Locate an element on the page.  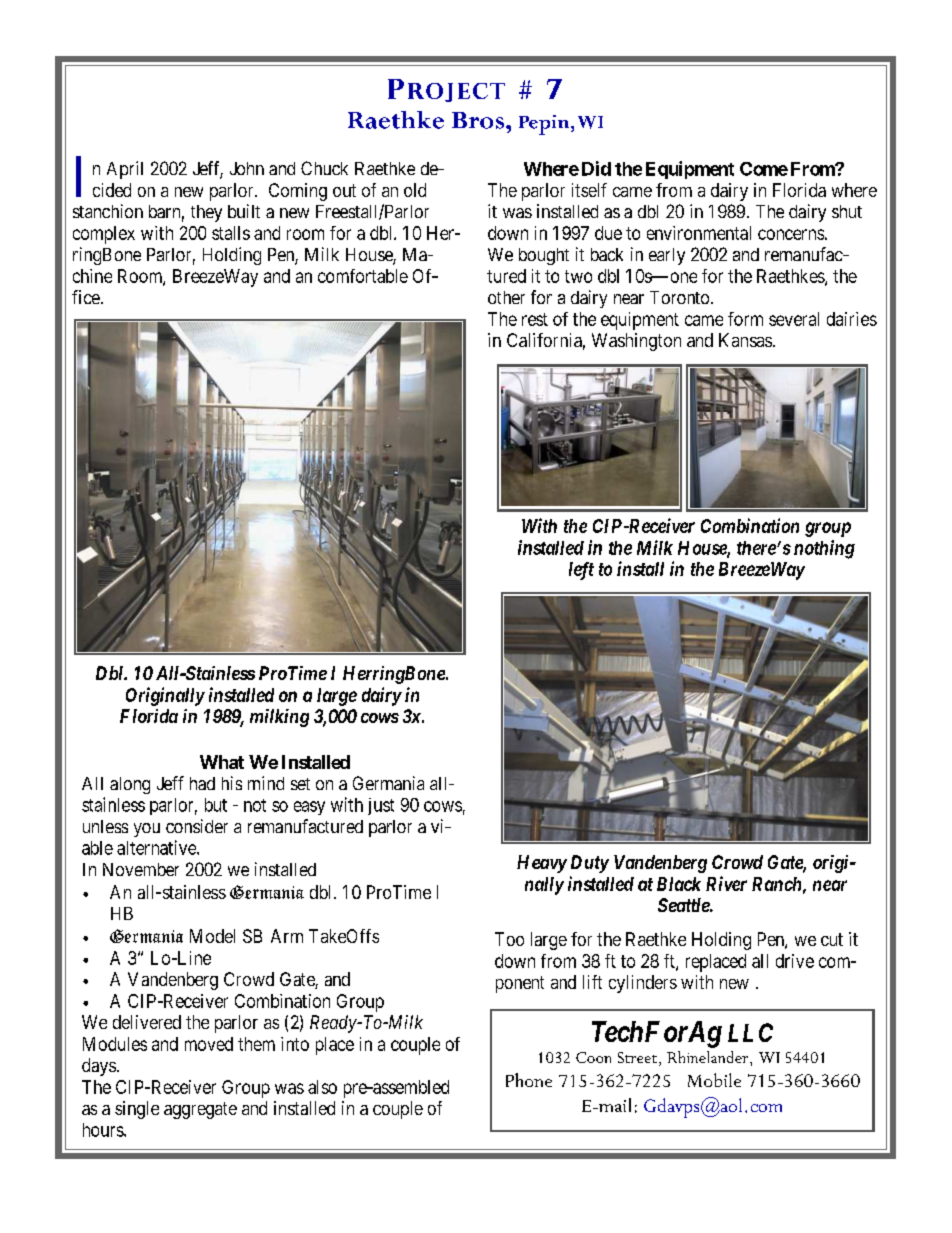
single is located at coordinates (137, 1110).
